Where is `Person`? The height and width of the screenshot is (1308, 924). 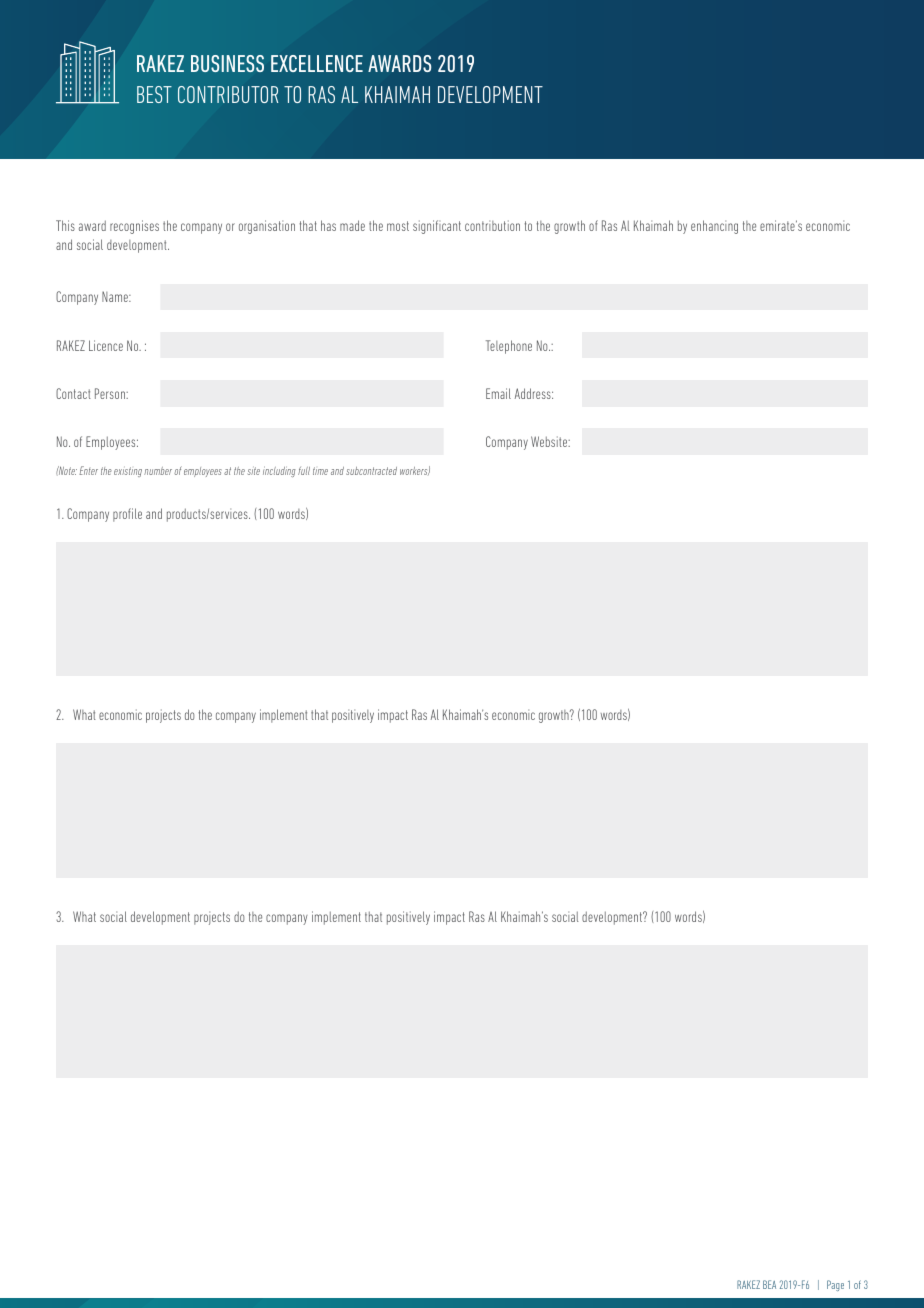 Person is located at coordinates (111, 393).
